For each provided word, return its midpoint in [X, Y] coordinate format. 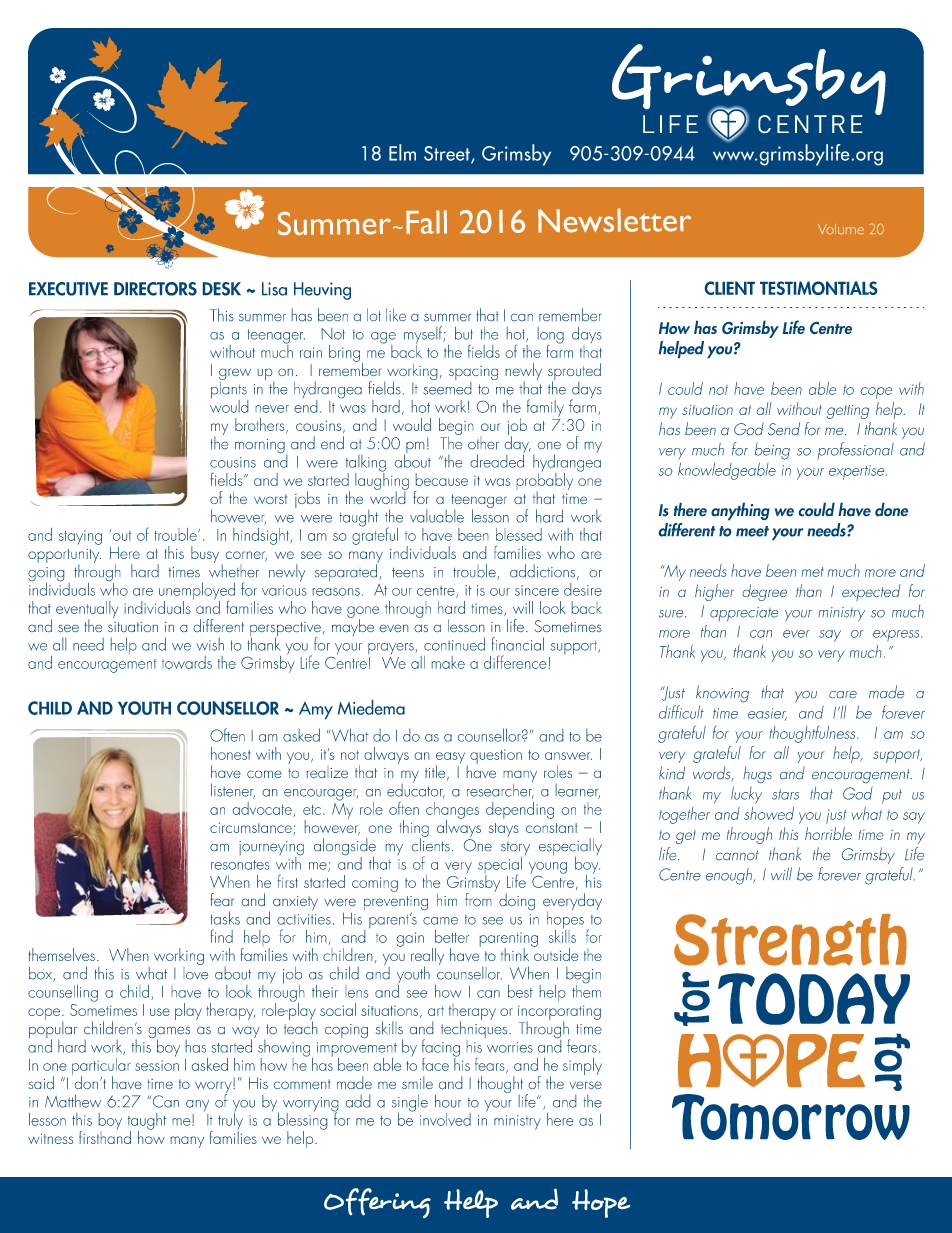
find [222, 936]
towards [187, 662]
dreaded [497, 460]
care [843, 694]
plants [229, 390]
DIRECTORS [155, 289]
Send [784, 428]
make [448, 662]
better [452, 936]
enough [730, 876]
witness [50, 1139]
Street [448, 154]
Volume [841, 229]
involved [445, 1119]
